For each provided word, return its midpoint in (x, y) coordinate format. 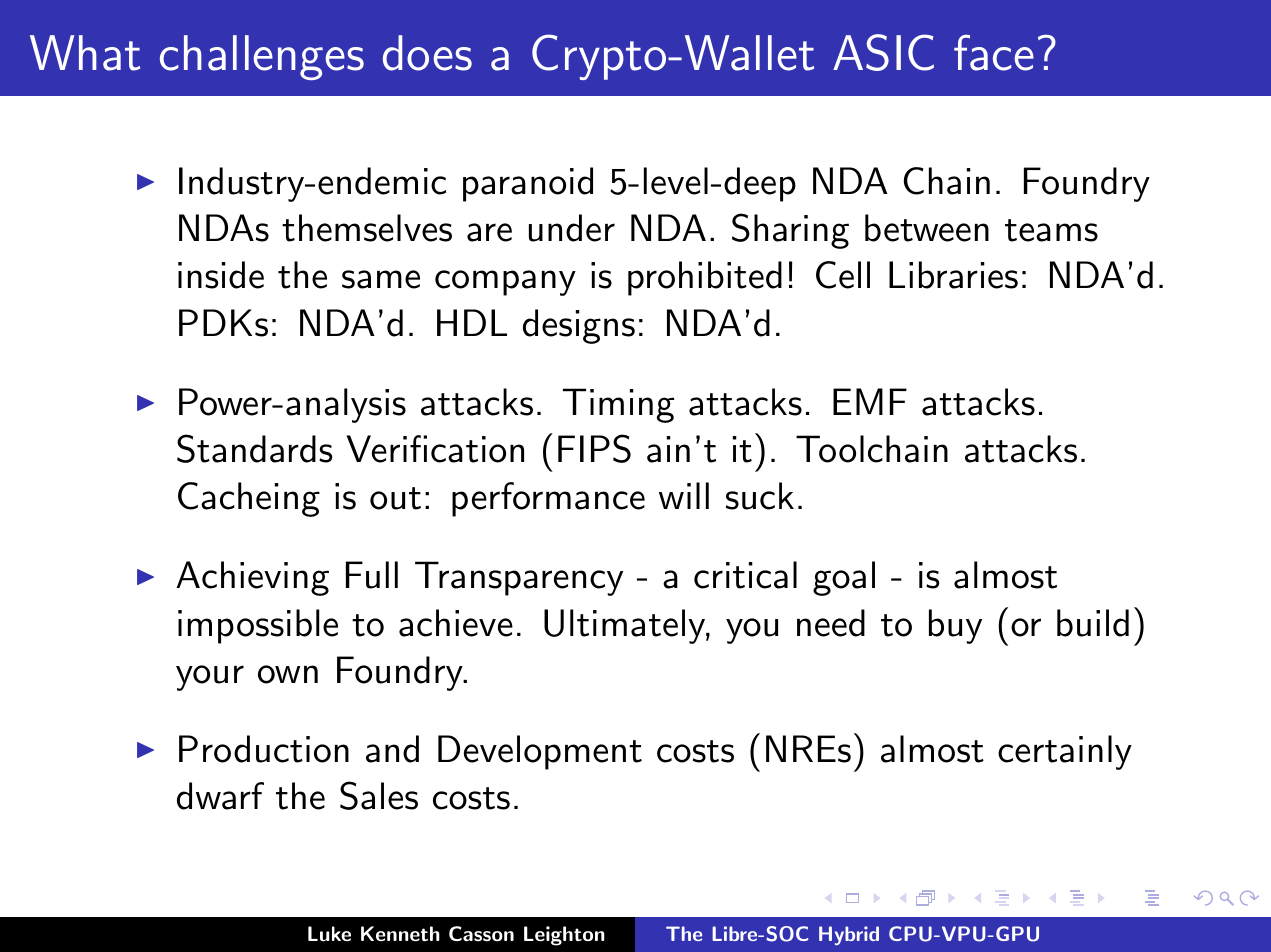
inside (221, 275)
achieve (456, 623)
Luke (329, 934)
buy (955, 626)
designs (579, 326)
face (994, 53)
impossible (258, 626)
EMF (870, 401)
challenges (262, 57)
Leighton (564, 936)
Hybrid (849, 935)
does (427, 53)
